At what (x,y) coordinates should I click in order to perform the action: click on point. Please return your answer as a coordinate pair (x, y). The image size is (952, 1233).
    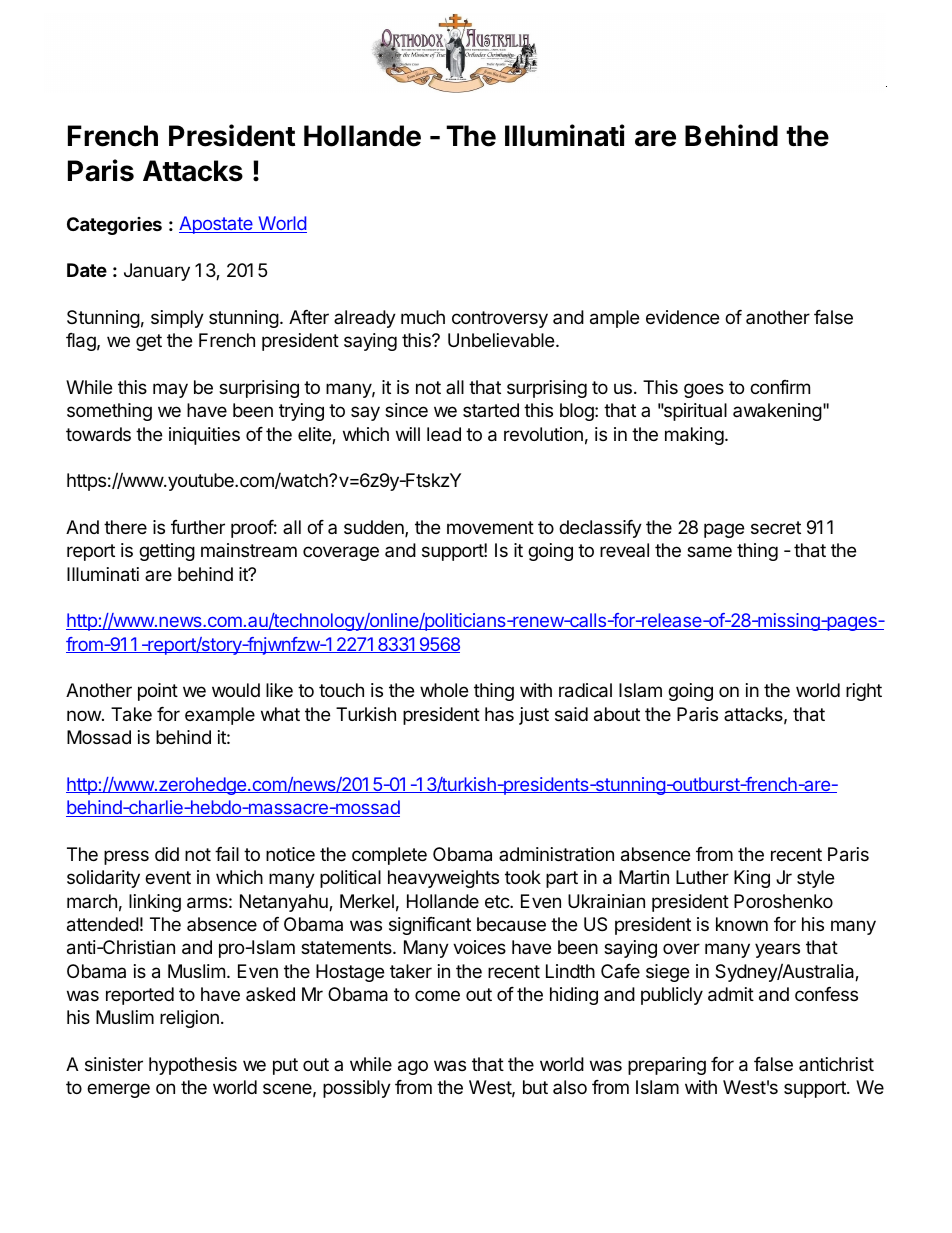
    Looking at the image, I should click on (158, 692).
